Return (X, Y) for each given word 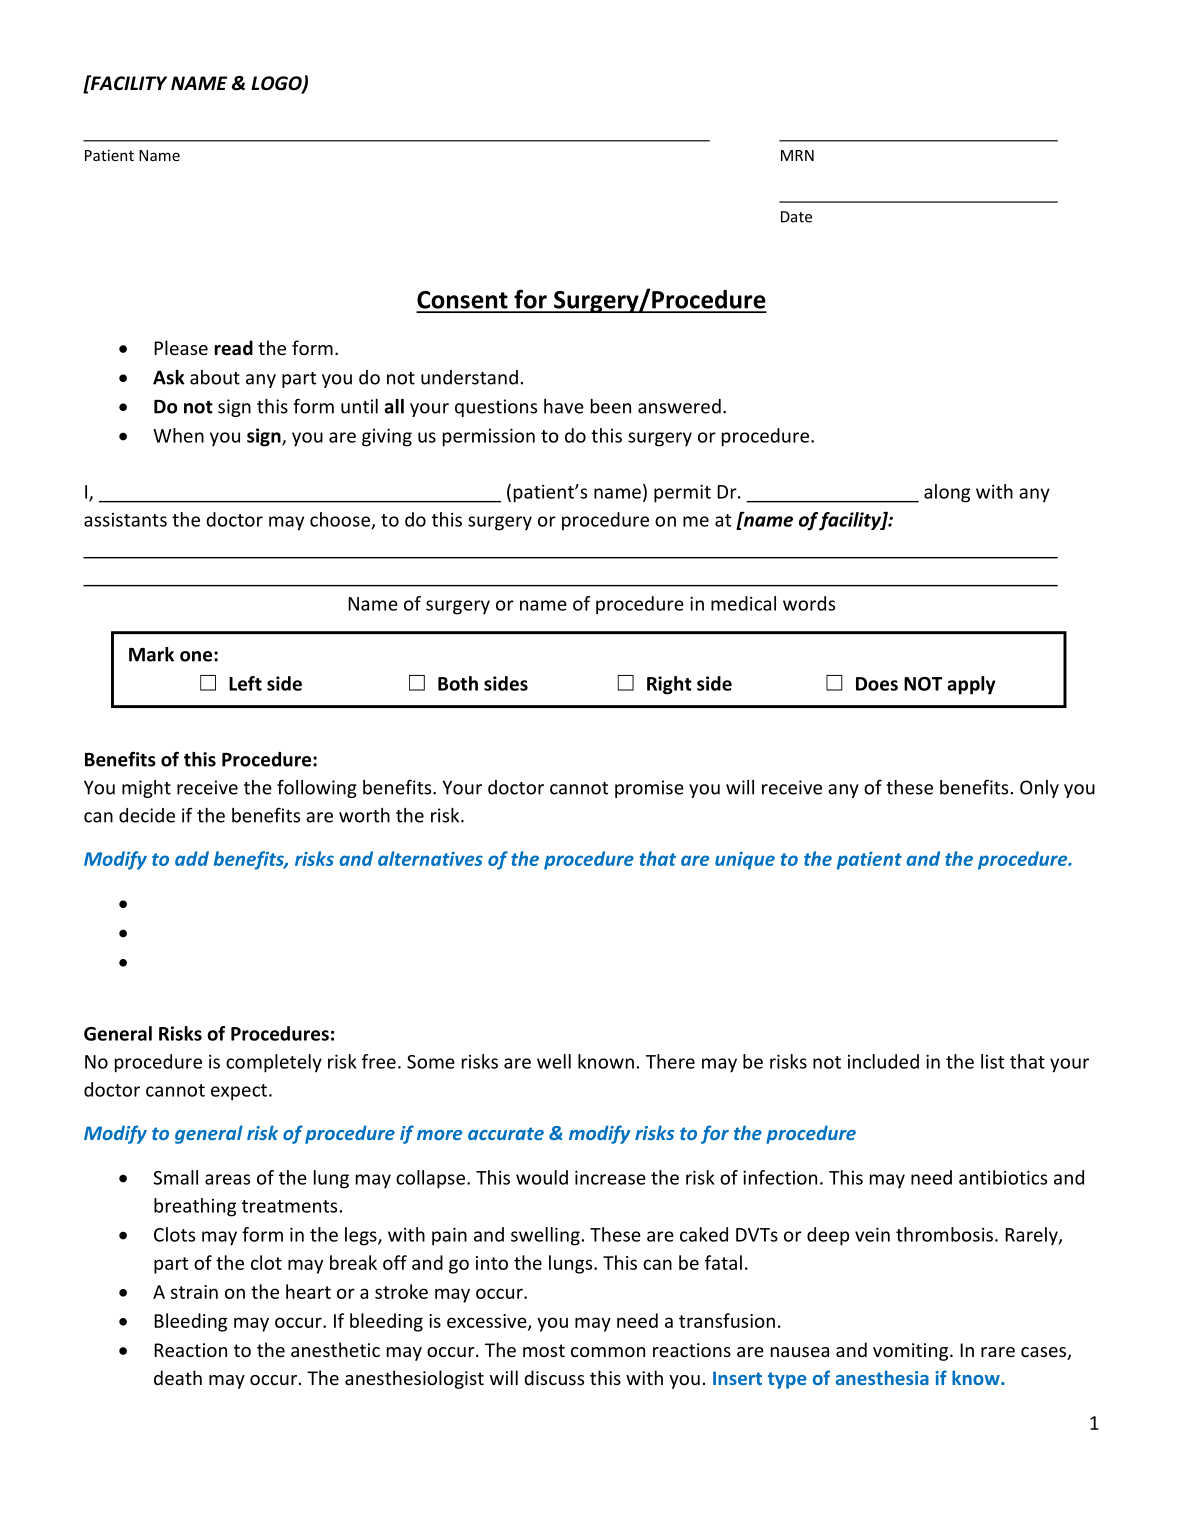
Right (669, 685)
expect (239, 1092)
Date (796, 217)
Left (245, 683)
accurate (506, 1133)
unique (745, 861)
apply (971, 685)
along (947, 493)
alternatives (430, 858)
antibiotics (1003, 1177)
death (178, 1377)
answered (679, 406)
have (564, 406)
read (234, 348)
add (192, 858)
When (178, 435)
